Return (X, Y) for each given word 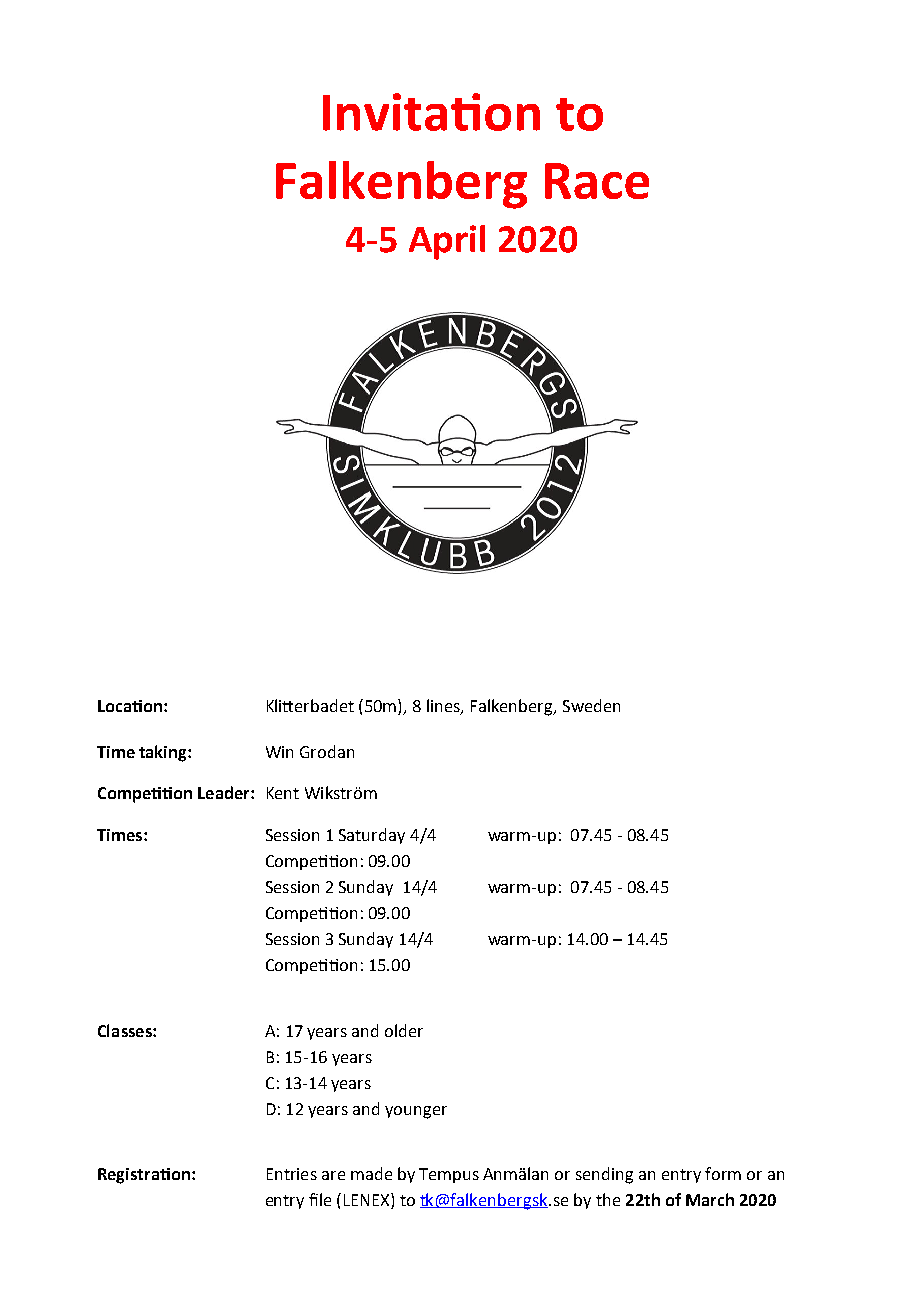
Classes (126, 1030)
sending (604, 1175)
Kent (283, 793)
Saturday (372, 836)
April (447, 242)
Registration (144, 1176)
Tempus (449, 1175)
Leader (225, 792)
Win (279, 752)
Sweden (591, 705)
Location (130, 706)
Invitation (431, 112)
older (404, 1030)
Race (597, 181)
